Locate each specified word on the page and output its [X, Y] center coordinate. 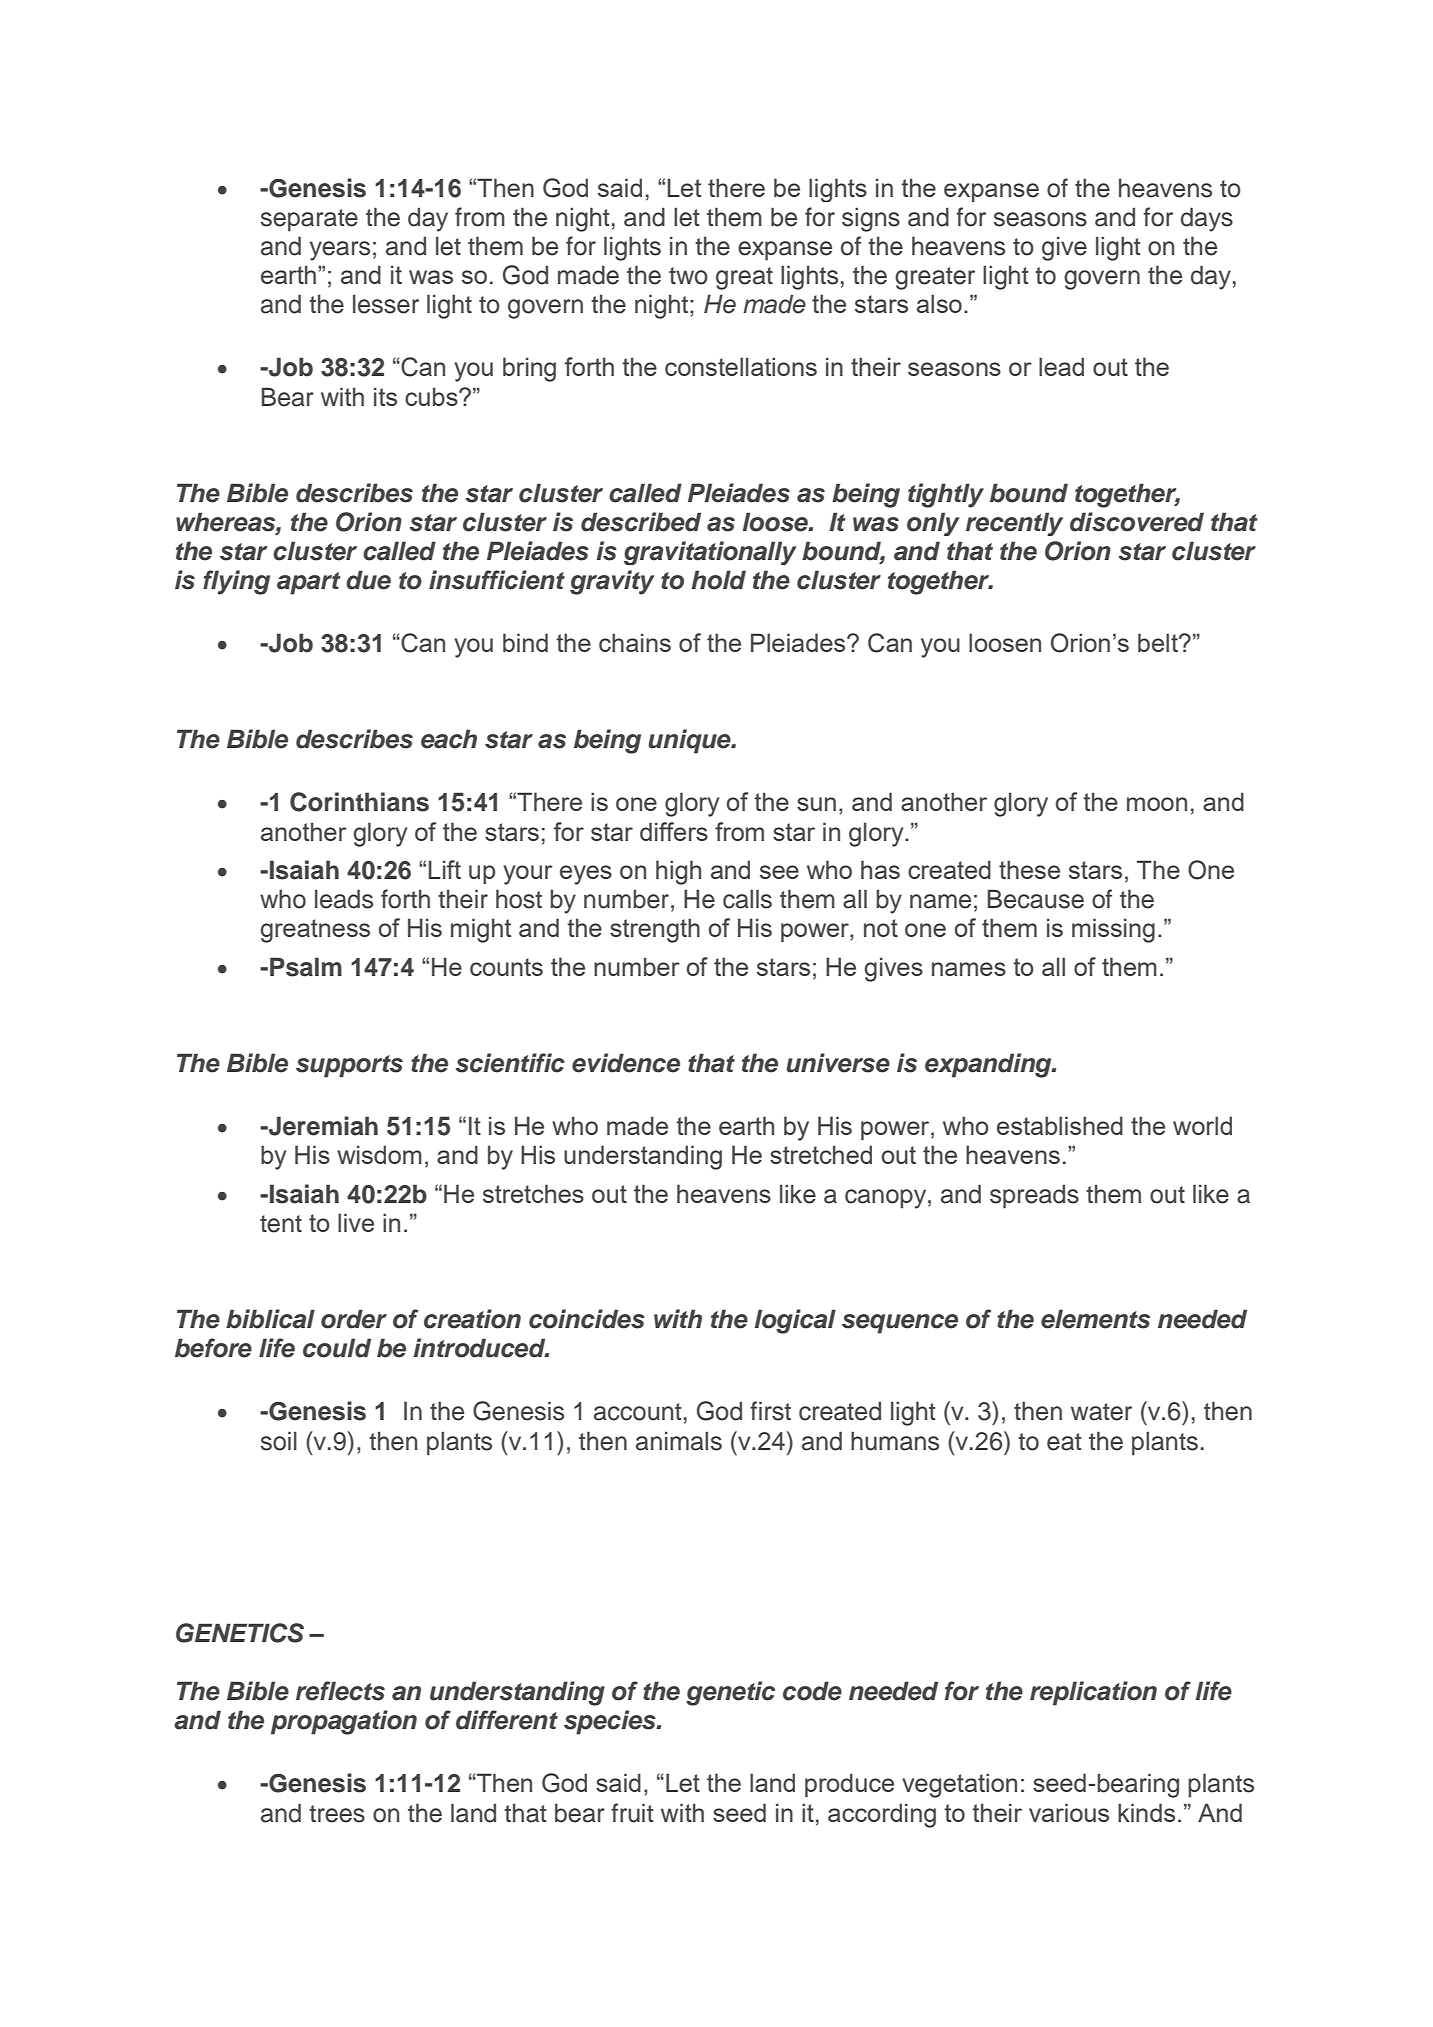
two [688, 276]
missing [1113, 930]
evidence [626, 1063]
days [1207, 219]
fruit [632, 1813]
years [340, 251]
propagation [344, 1722]
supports [349, 1066]
